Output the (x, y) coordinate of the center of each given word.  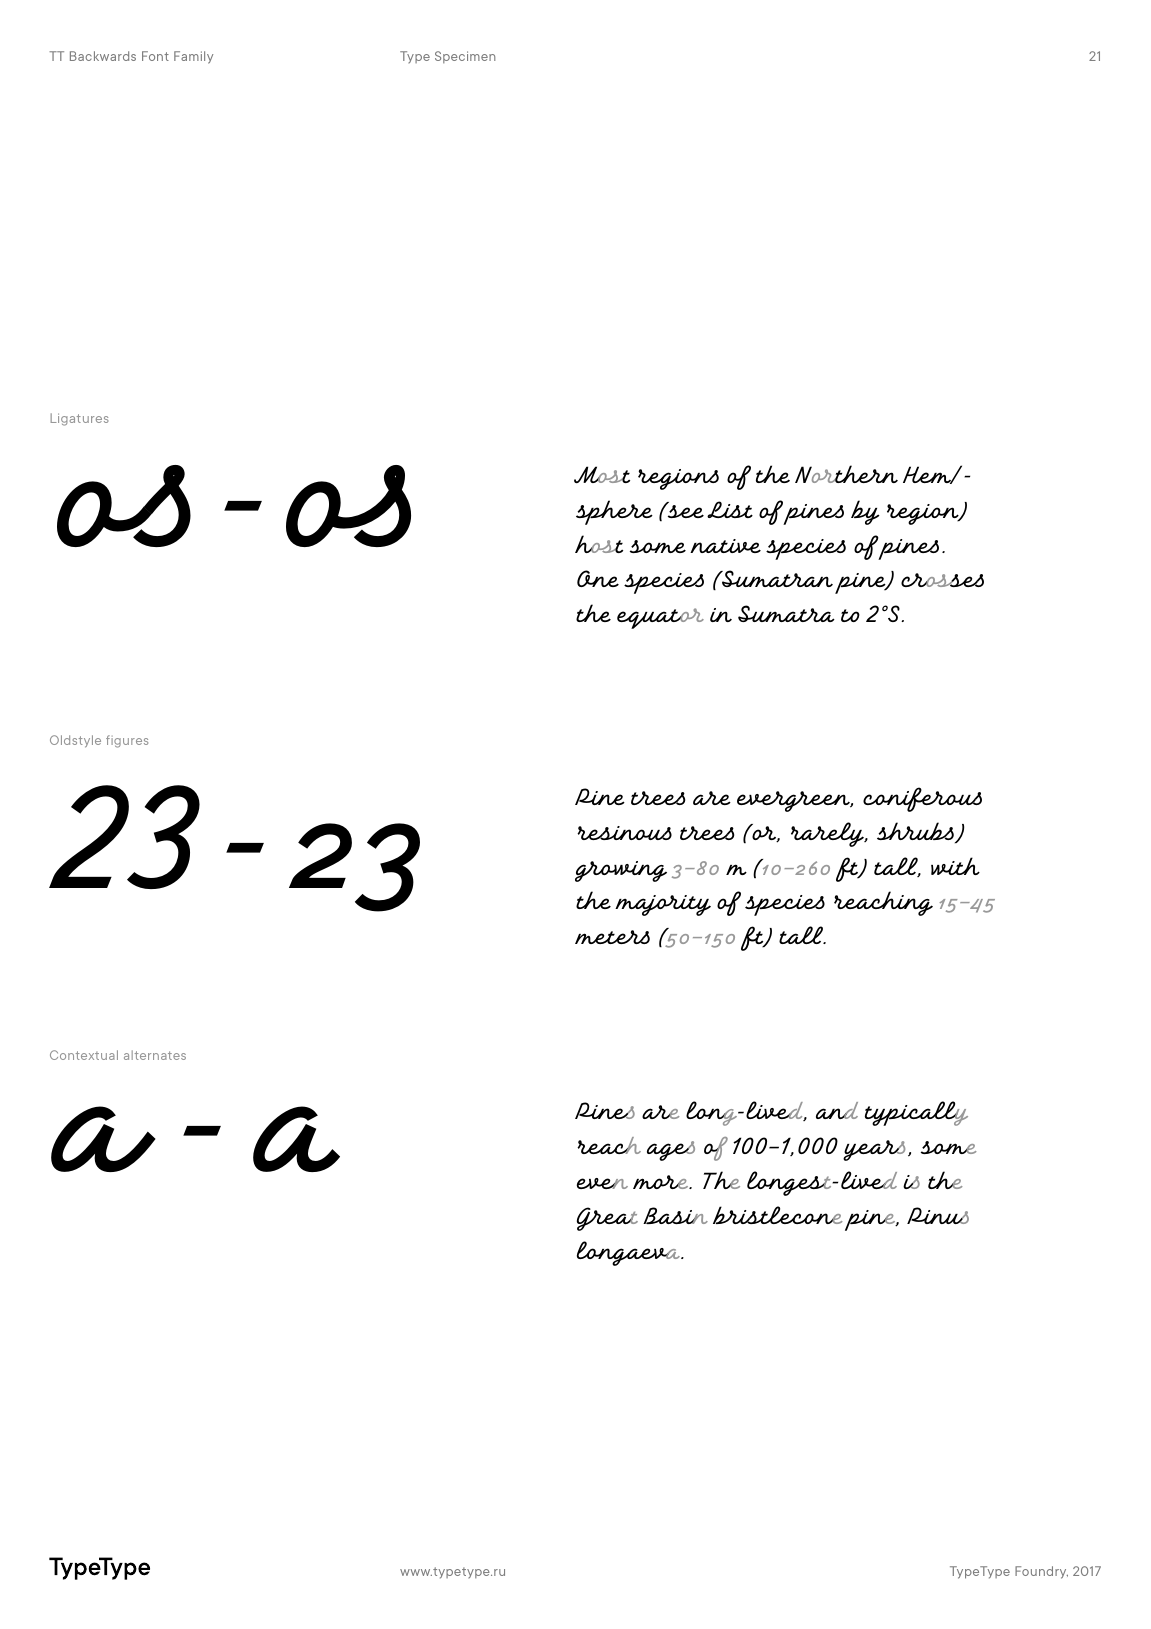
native (725, 546)
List (730, 509)
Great (607, 1219)
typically (916, 1113)
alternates (155, 1055)
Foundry (1041, 1572)
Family (193, 57)
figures (127, 741)
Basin (675, 1215)
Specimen (465, 57)
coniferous (922, 799)
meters (612, 937)
